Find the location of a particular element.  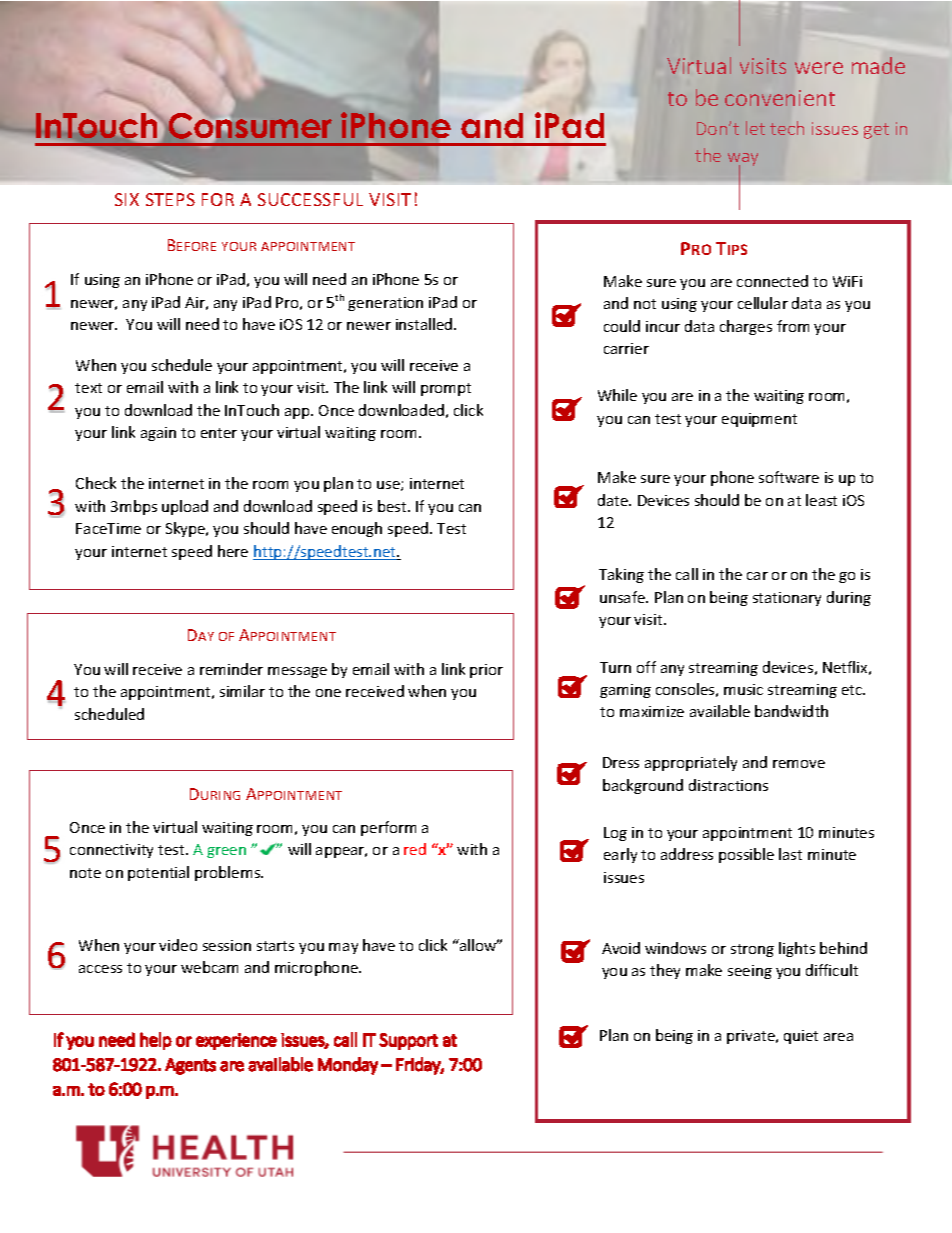

again is located at coordinates (158, 434).
